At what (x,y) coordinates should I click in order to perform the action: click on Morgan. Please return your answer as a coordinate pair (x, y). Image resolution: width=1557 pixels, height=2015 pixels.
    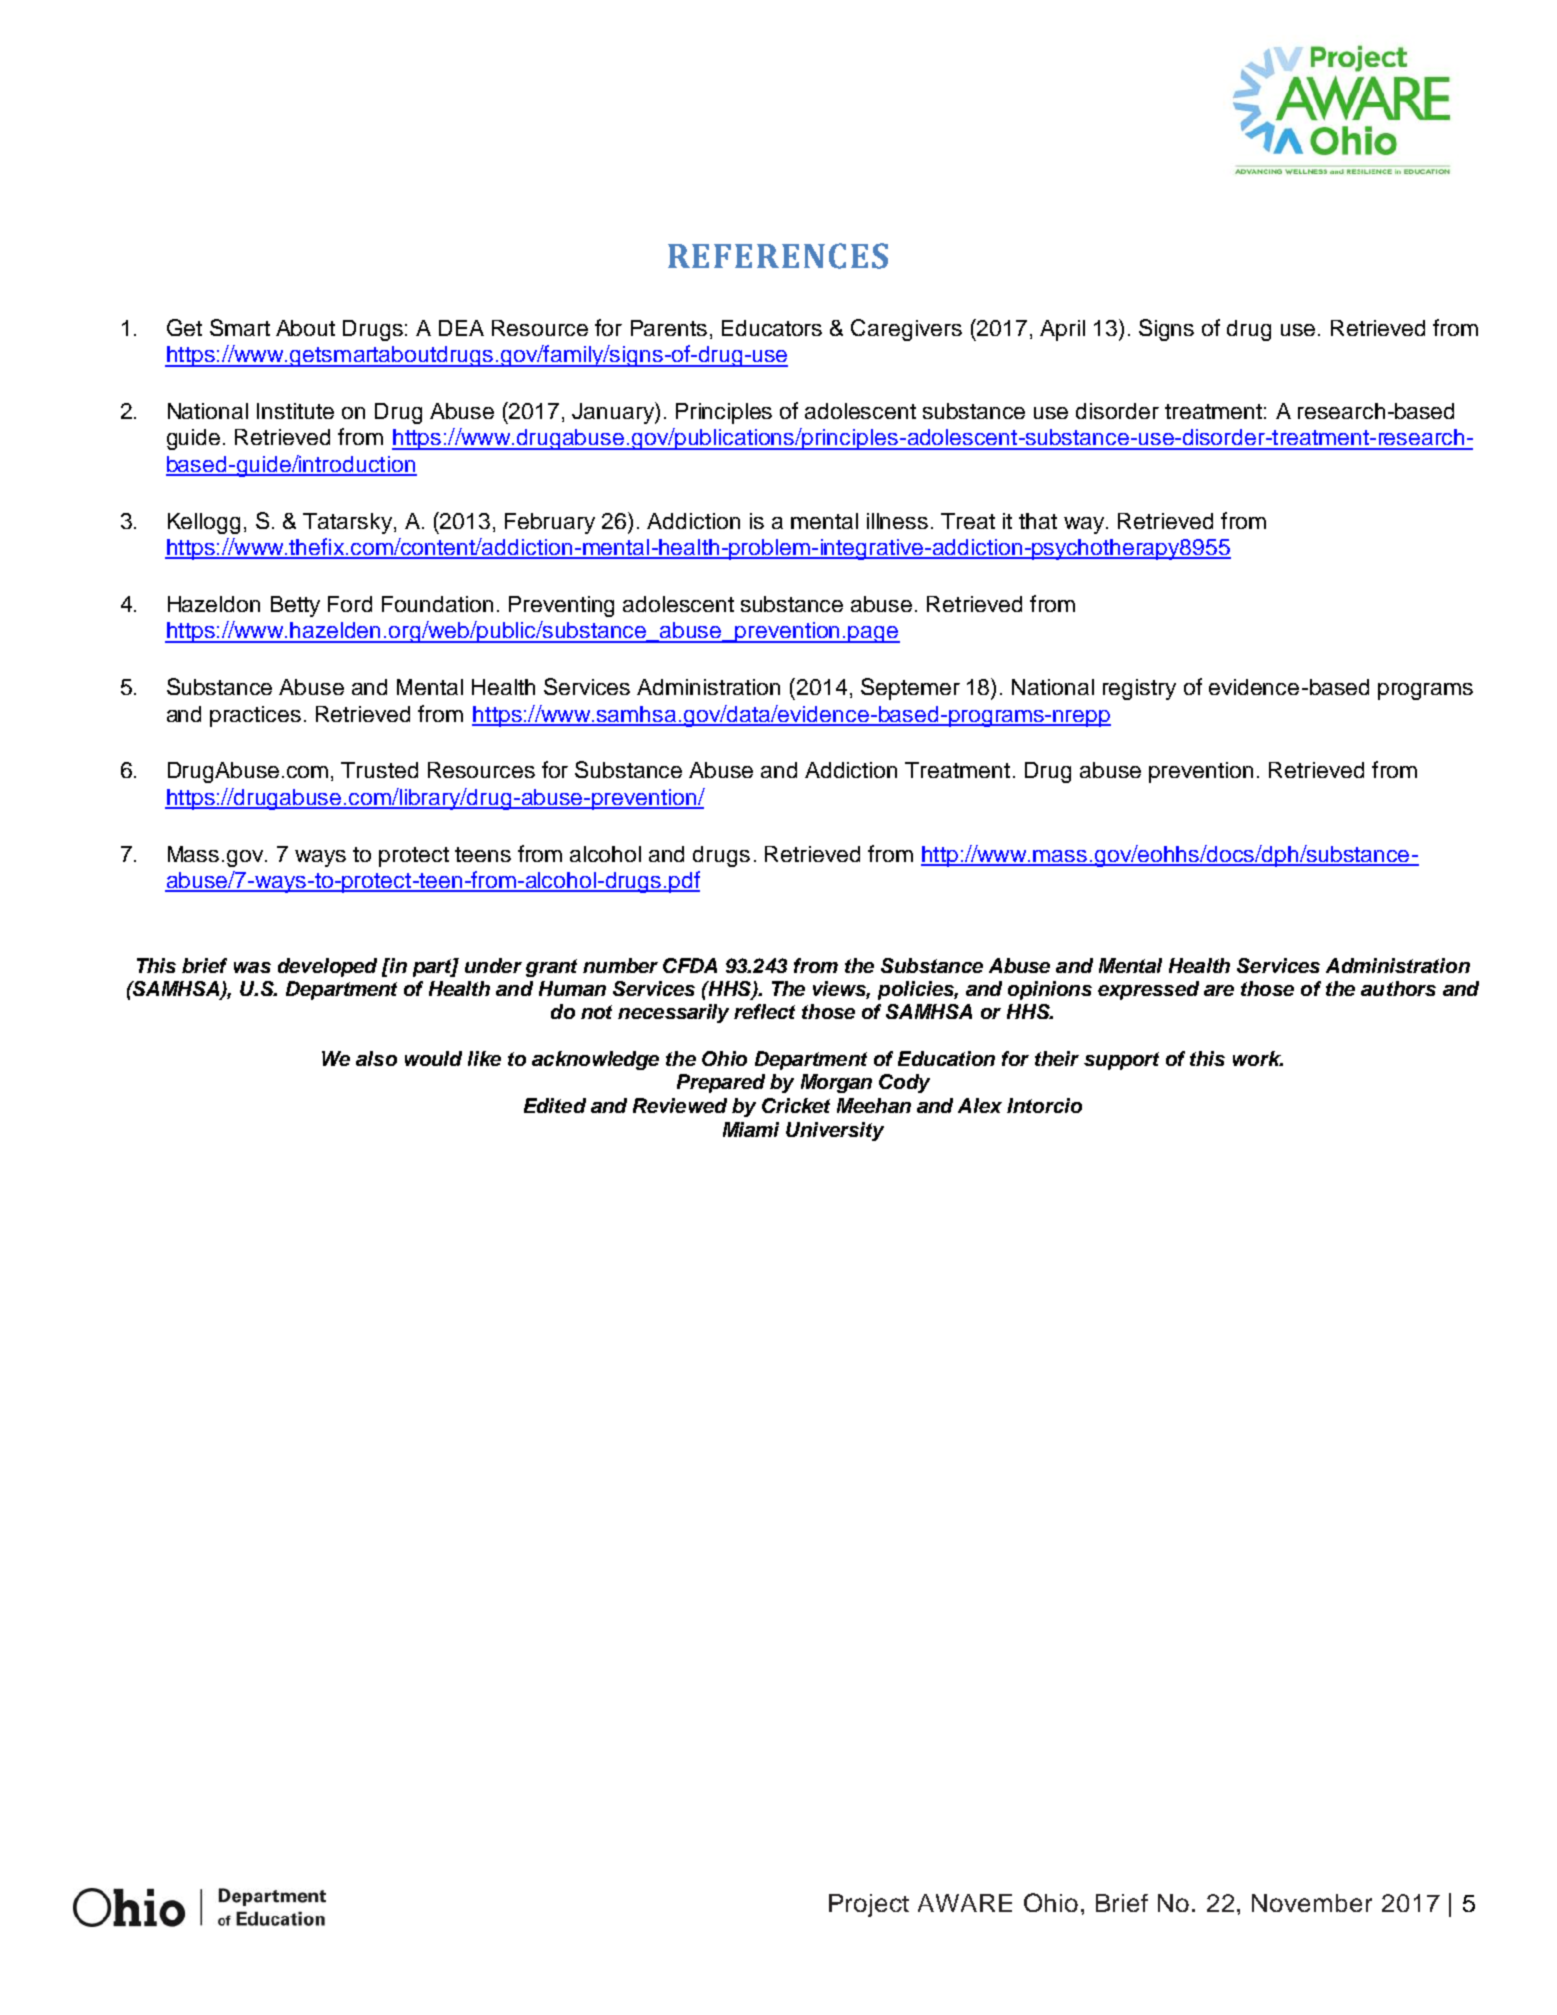
    Looking at the image, I should click on (836, 1083).
